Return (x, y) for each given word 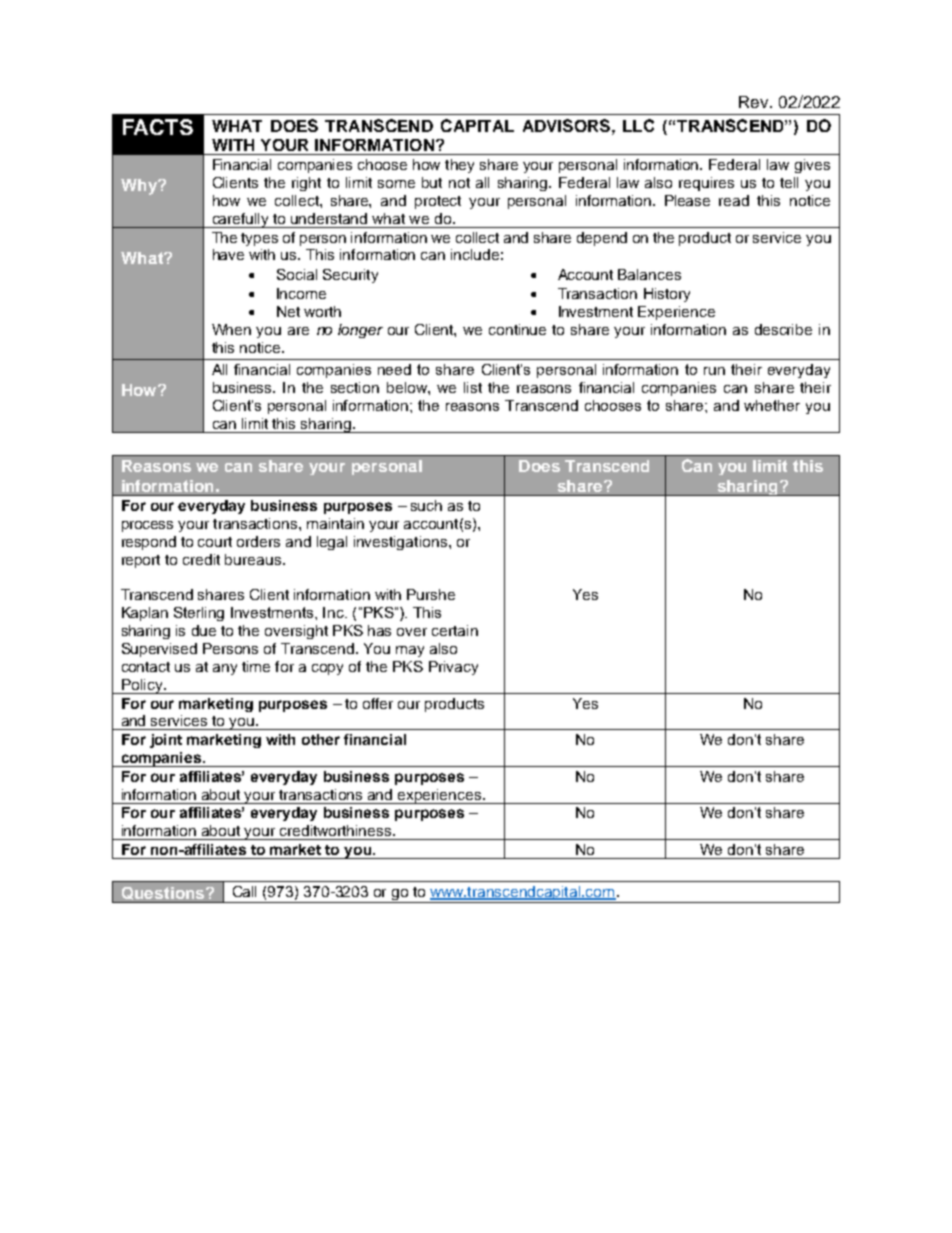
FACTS (158, 127)
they (459, 166)
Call (244, 891)
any (225, 669)
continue (517, 329)
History (667, 295)
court (215, 542)
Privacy (453, 668)
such (426, 505)
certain (455, 630)
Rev (755, 102)
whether (772, 405)
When (231, 329)
